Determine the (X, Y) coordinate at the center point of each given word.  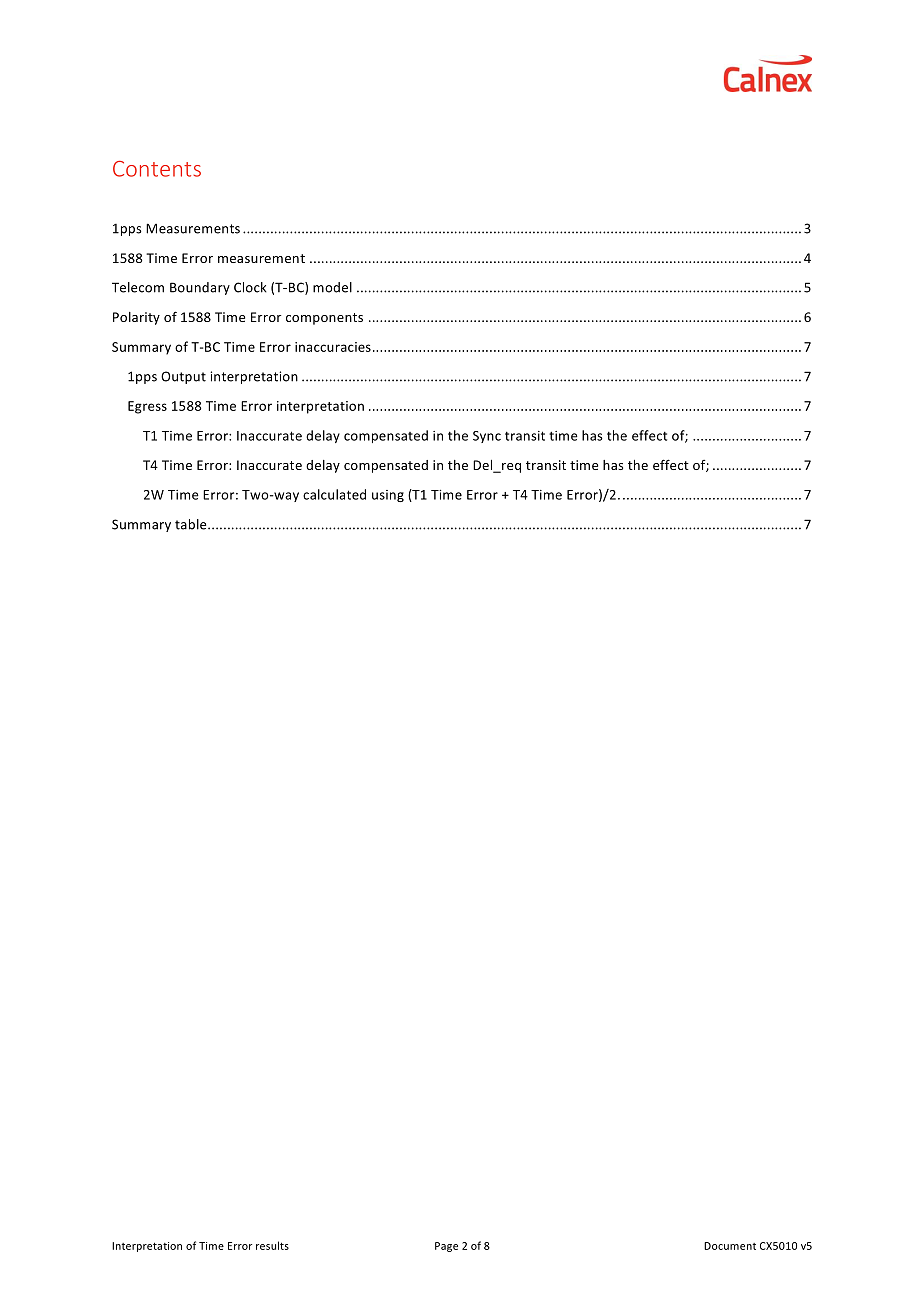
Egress (147, 407)
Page (446, 1247)
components (324, 319)
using (388, 496)
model (332, 287)
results (272, 1245)
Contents (157, 169)
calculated (334, 494)
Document (730, 1246)
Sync (487, 437)
